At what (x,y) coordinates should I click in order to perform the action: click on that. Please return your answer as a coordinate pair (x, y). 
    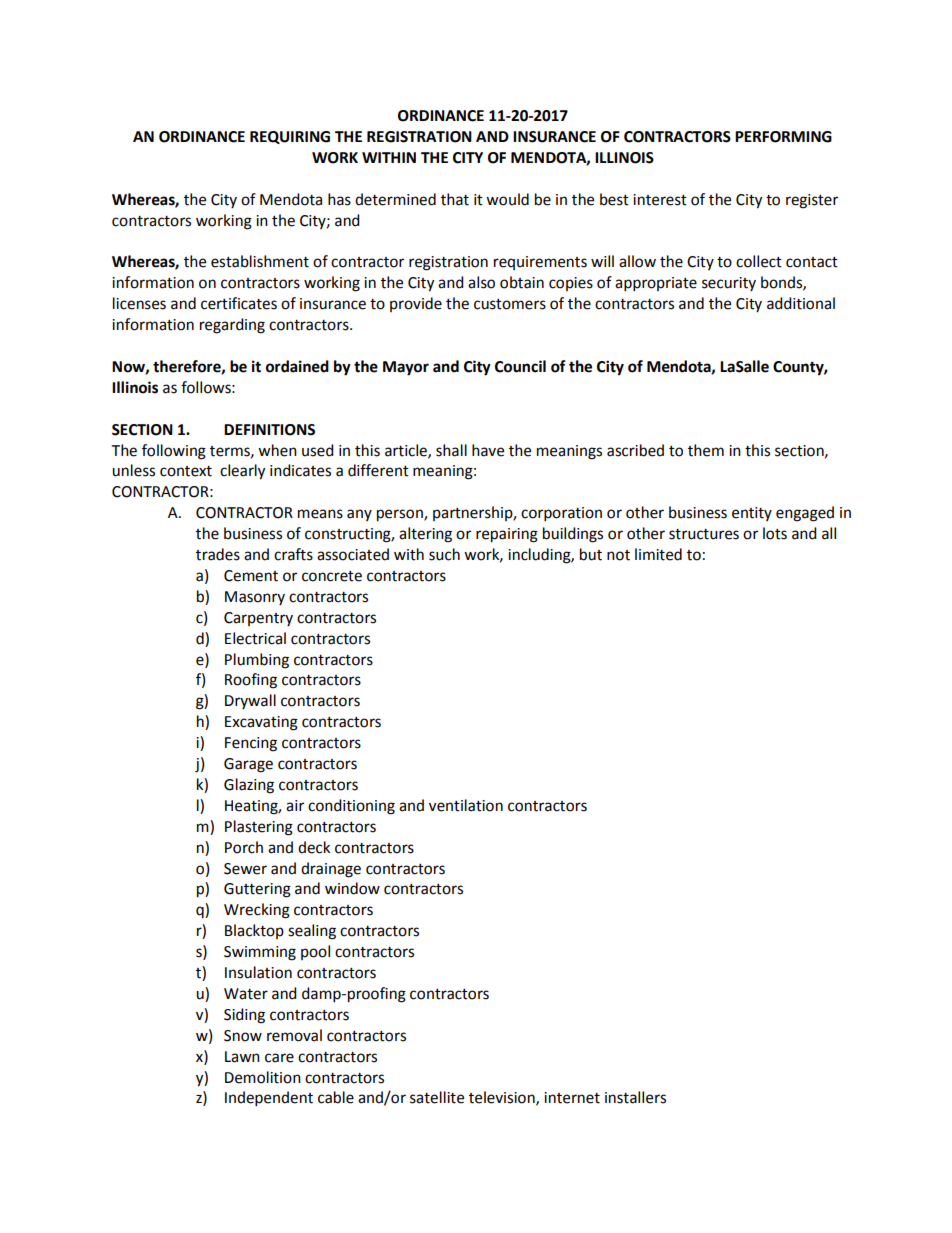
    Looking at the image, I should click on (455, 199).
